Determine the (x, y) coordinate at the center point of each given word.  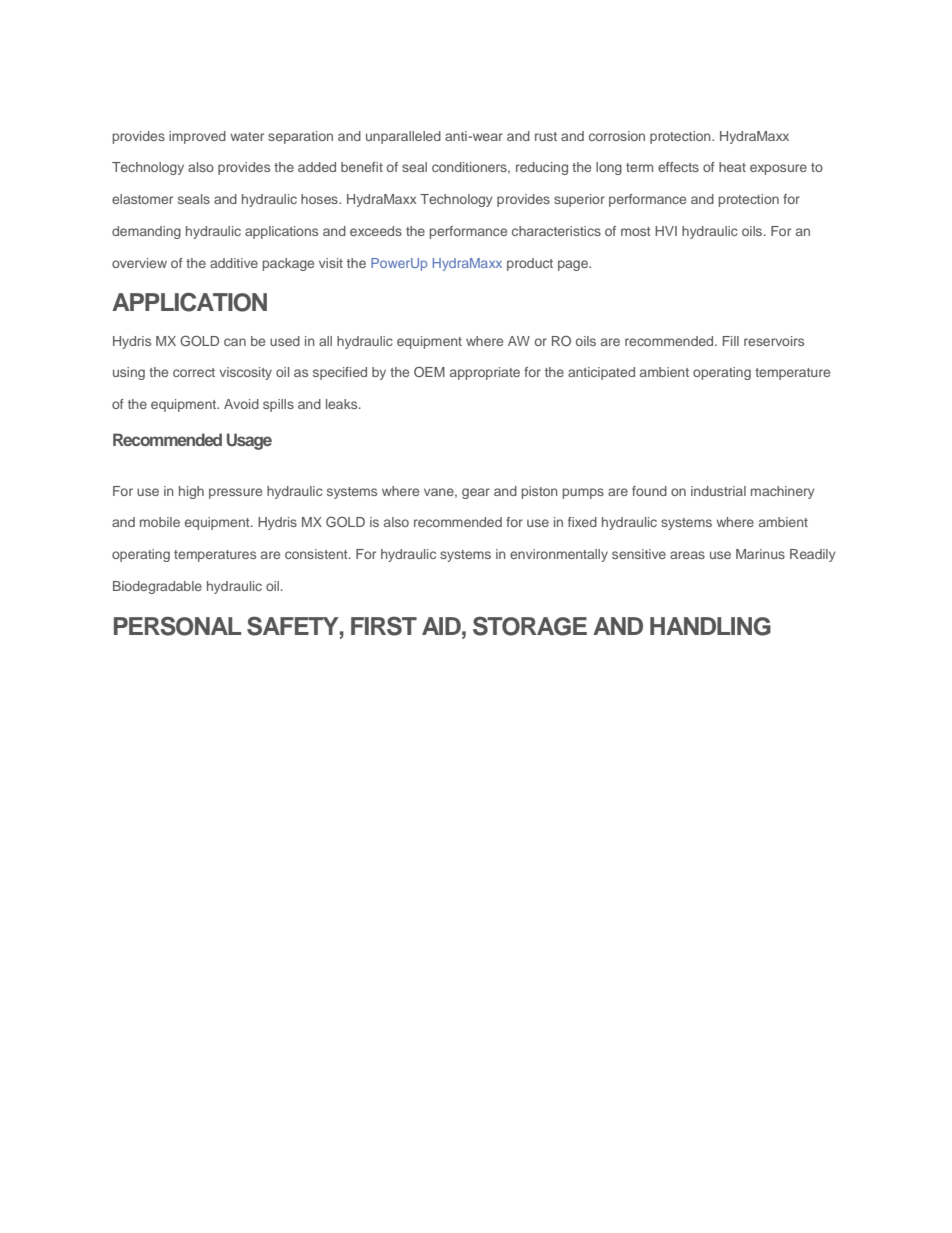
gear (476, 493)
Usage (249, 441)
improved (197, 137)
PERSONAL (177, 626)
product (530, 264)
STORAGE (530, 626)
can (235, 342)
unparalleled (403, 137)
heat (732, 167)
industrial (718, 491)
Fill (731, 341)
